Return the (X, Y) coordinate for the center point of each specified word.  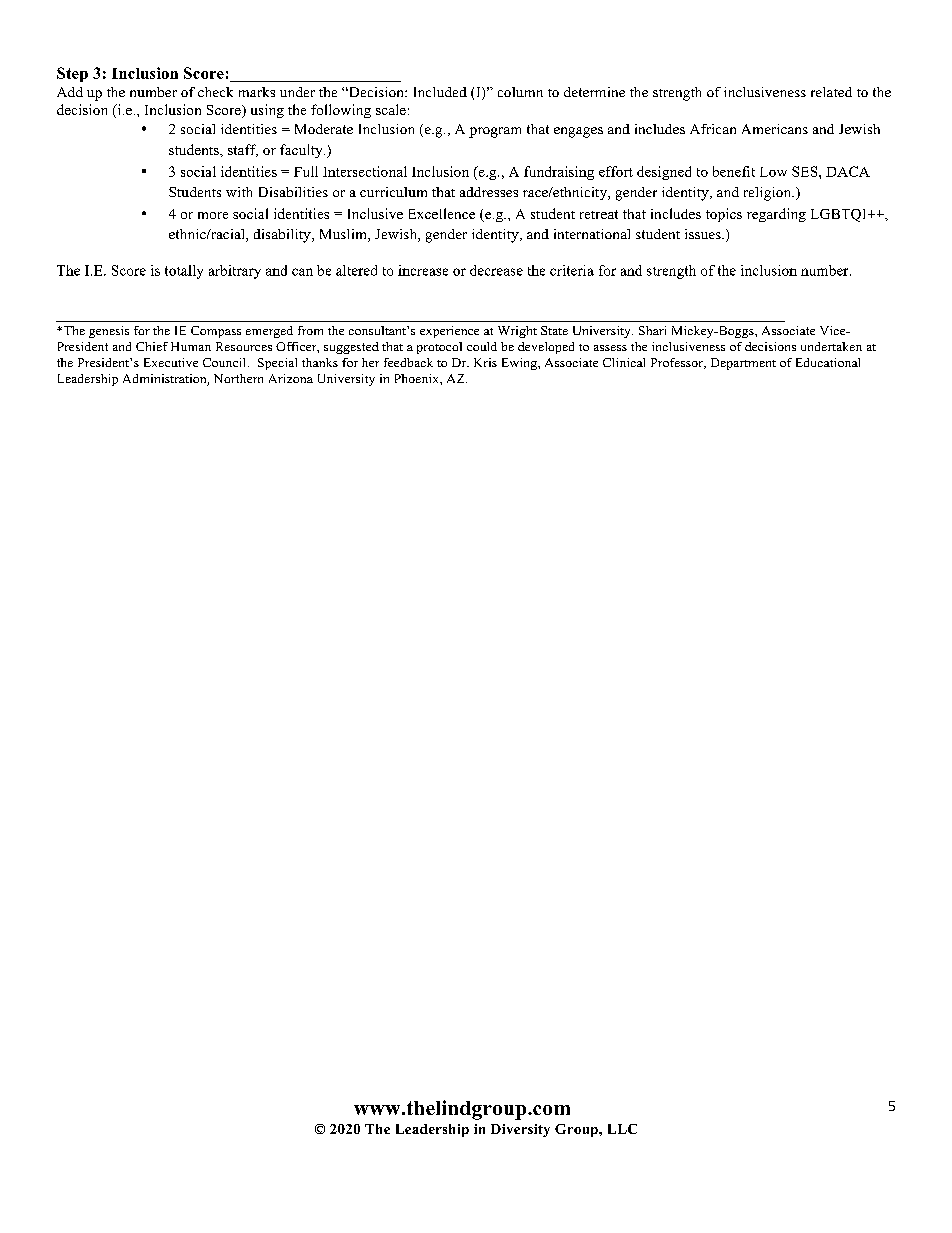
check (215, 92)
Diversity (520, 1130)
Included (440, 92)
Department (743, 364)
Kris (485, 362)
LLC (622, 1129)
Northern (238, 378)
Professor (678, 363)
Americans (775, 129)
